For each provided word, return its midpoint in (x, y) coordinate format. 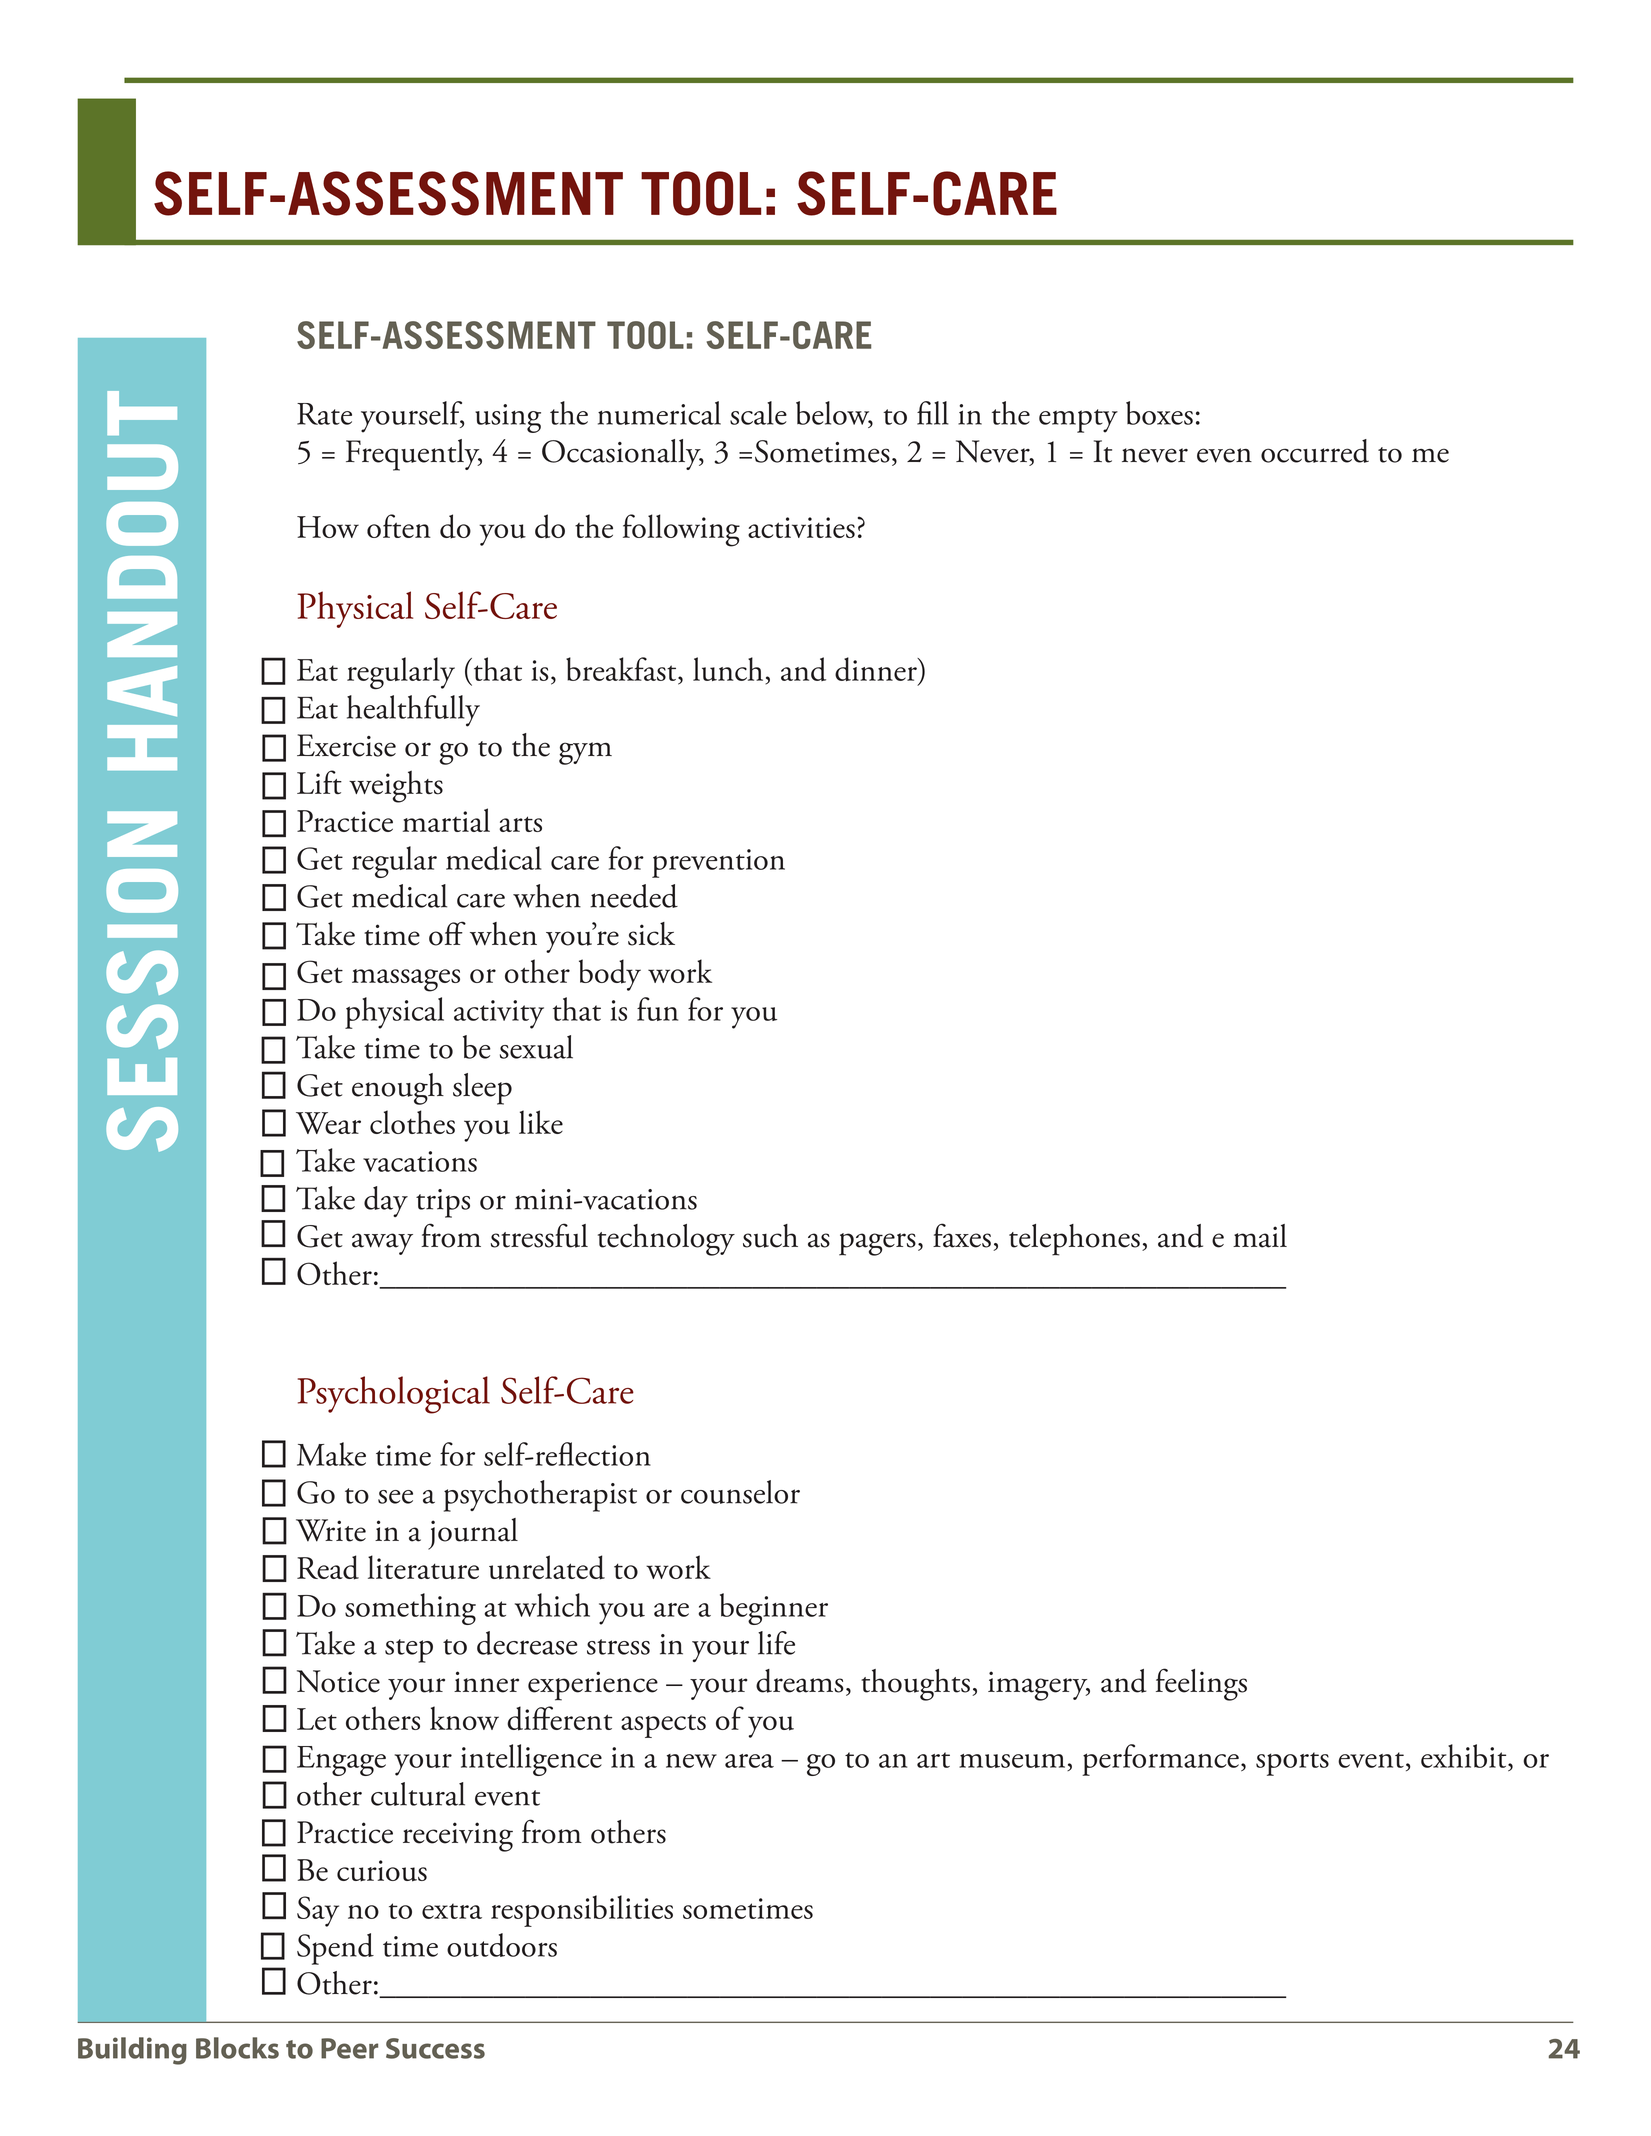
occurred (1315, 451)
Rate (324, 414)
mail (1260, 1236)
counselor (740, 1492)
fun (657, 1009)
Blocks (237, 2048)
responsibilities (582, 1911)
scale (758, 413)
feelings (1201, 1684)
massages (406, 980)
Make (331, 1454)
